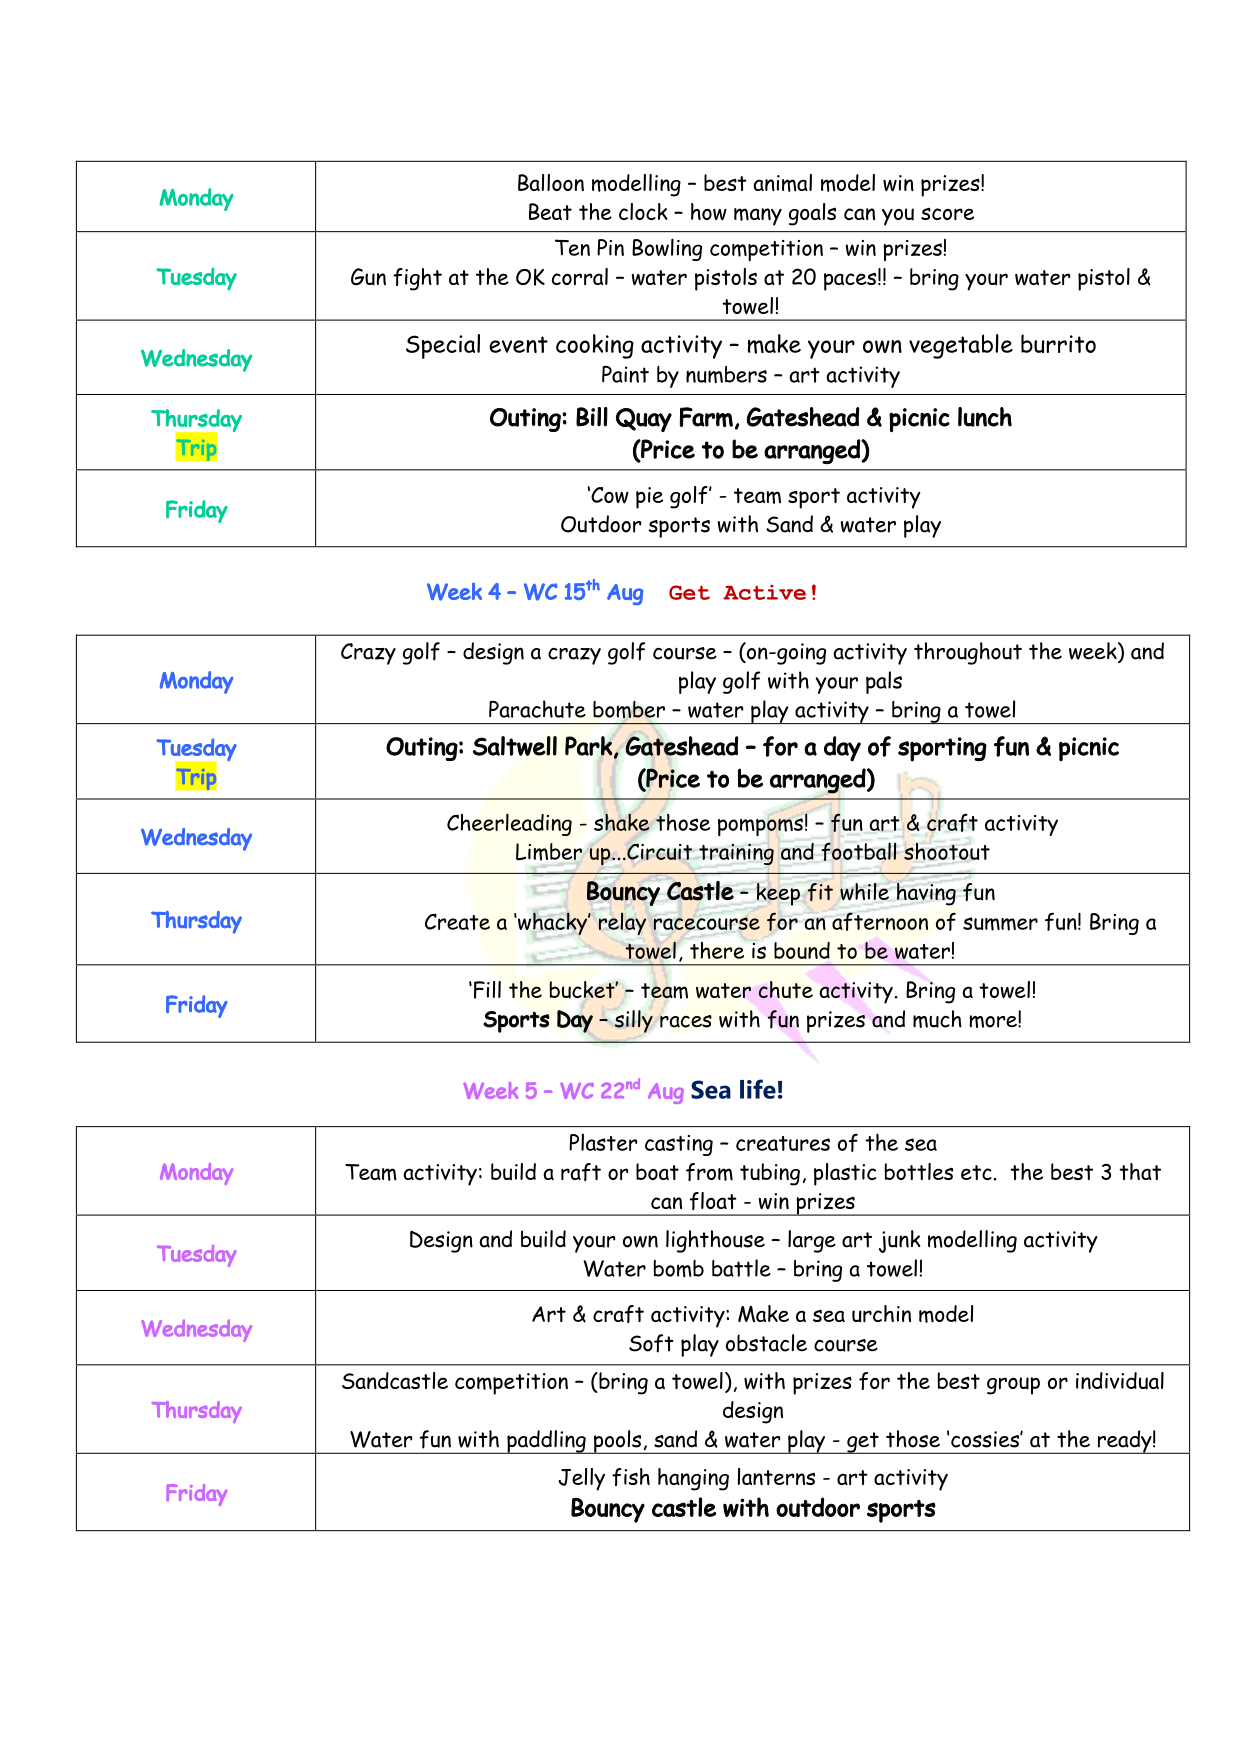 The width and height of the image is (1246, 1763). What do you see at coordinates (976, 1172) in the image?
I see `etc` at bounding box center [976, 1172].
